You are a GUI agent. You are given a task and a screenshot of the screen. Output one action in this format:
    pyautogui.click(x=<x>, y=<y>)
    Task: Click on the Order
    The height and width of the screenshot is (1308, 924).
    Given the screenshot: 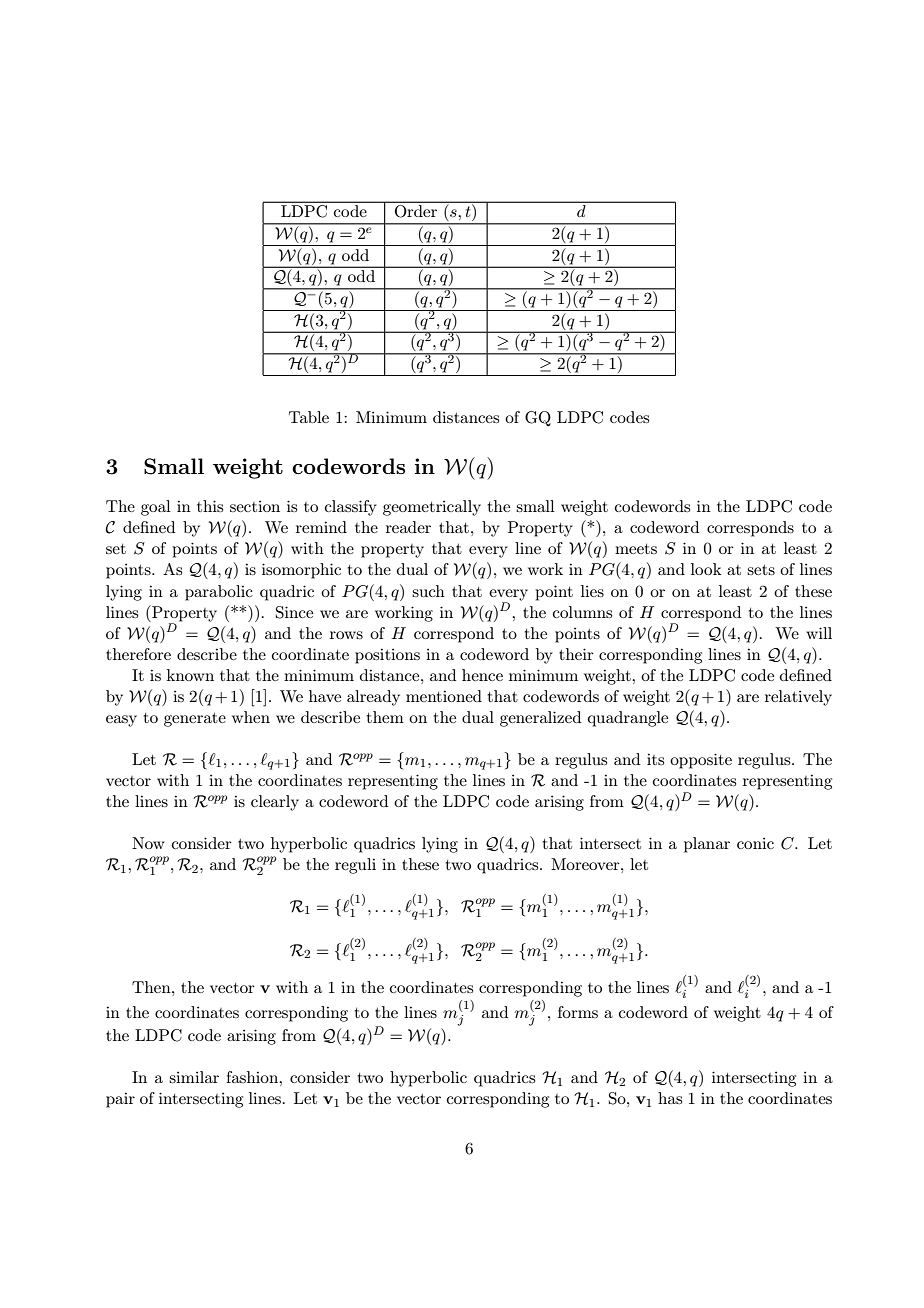 What is the action you would take?
    pyautogui.click(x=416, y=211)
